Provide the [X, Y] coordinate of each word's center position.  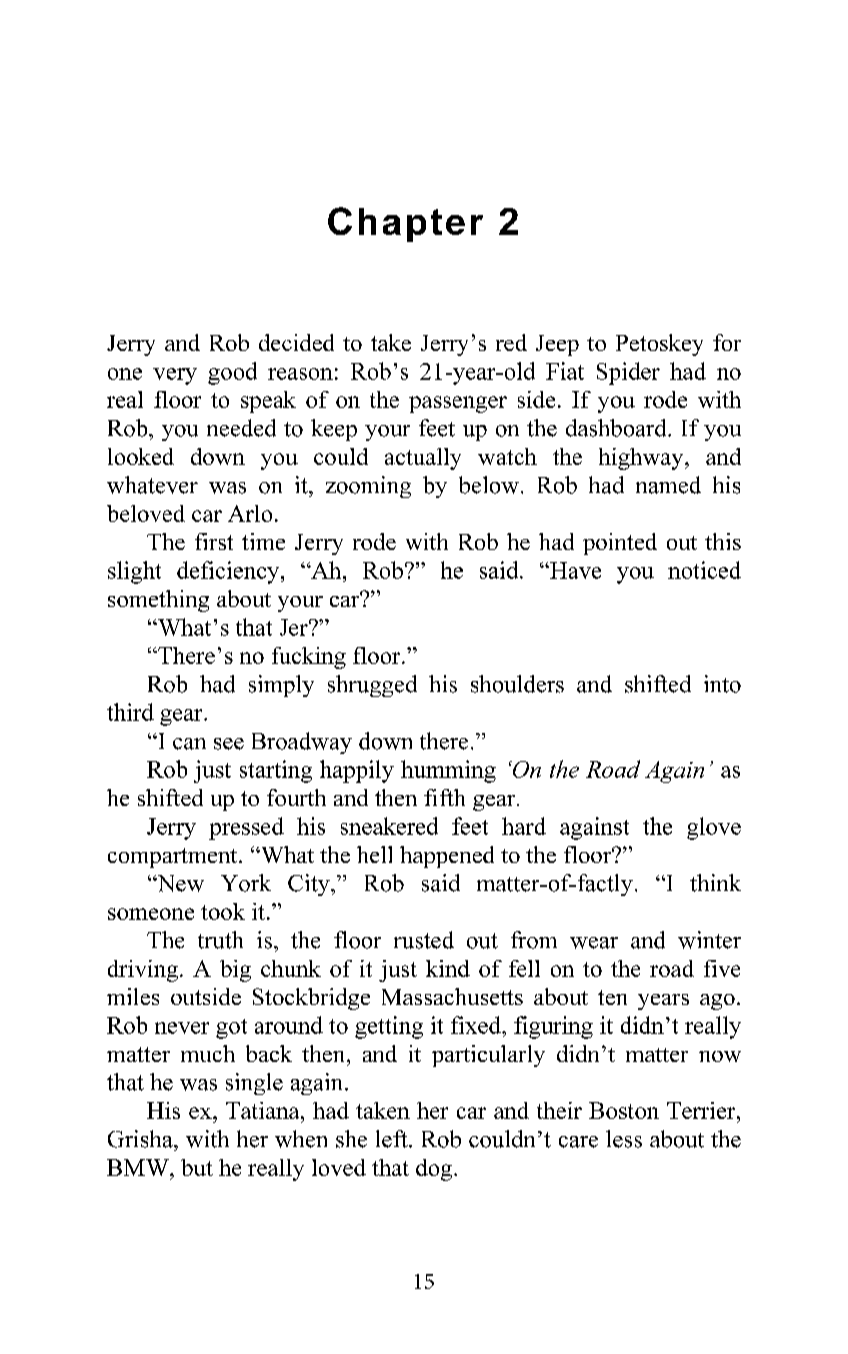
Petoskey [659, 345]
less [624, 1139]
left [393, 1139]
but [197, 1167]
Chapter [405, 224]
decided [296, 342]
